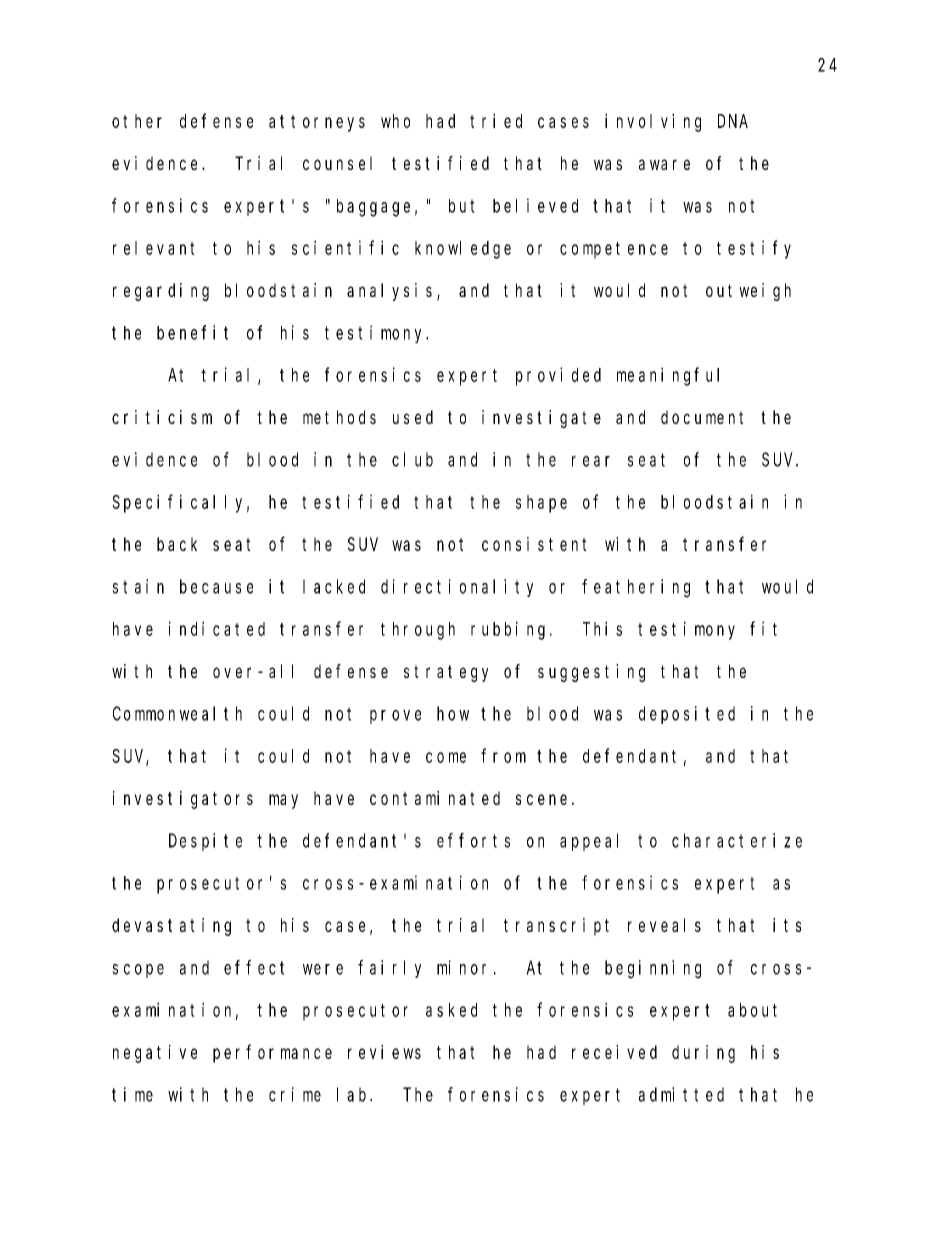 This screenshot has height=1233, width=952. Describe the element at coordinates (161, 292) in the screenshot. I see `regarding` at that location.
